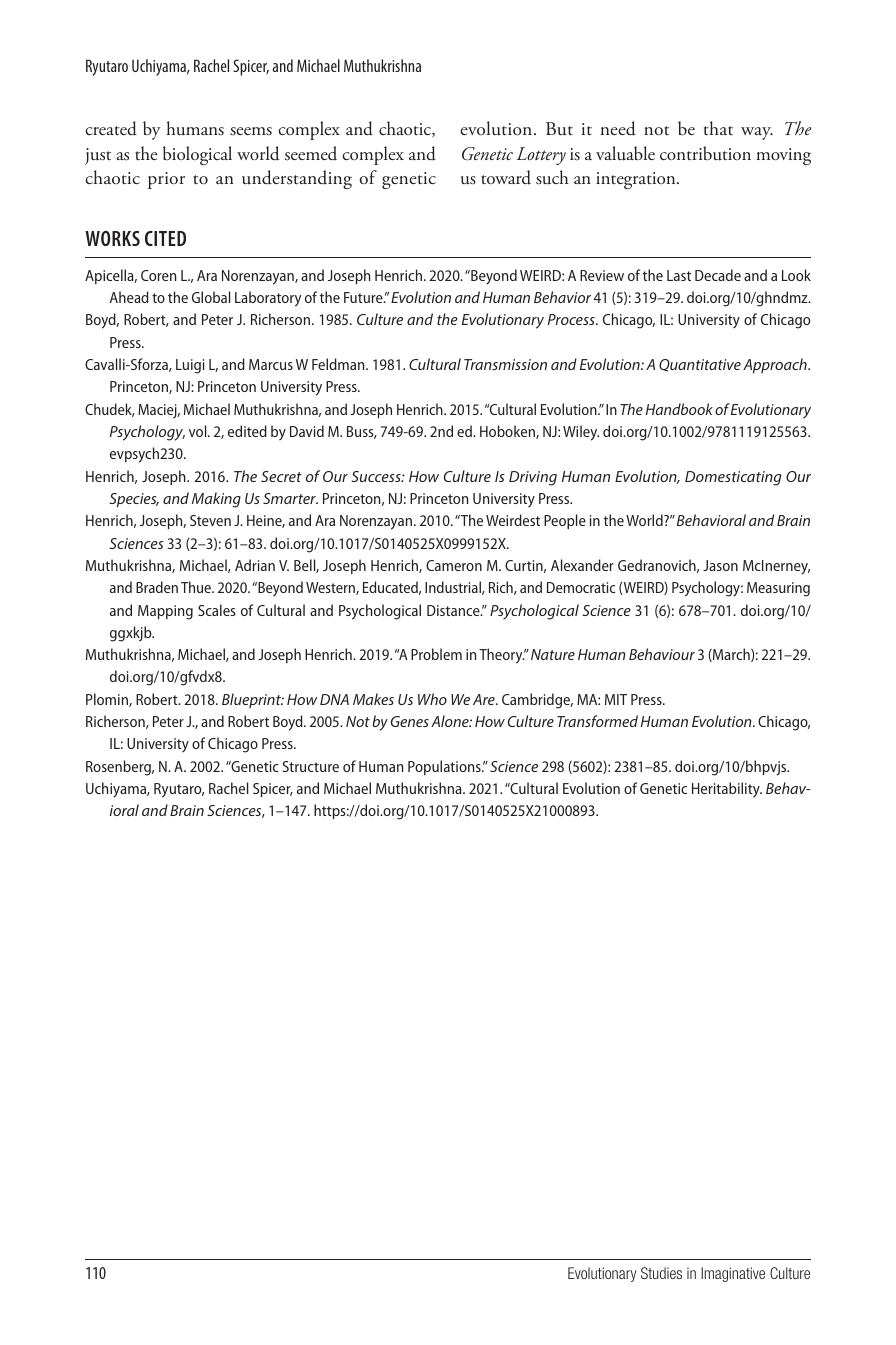 Image resolution: width=896 pixels, height=1345 pixels. What do you see at coordinates (705, 153) in the document?
I see `contribution` at bounding box center [705, 153].
